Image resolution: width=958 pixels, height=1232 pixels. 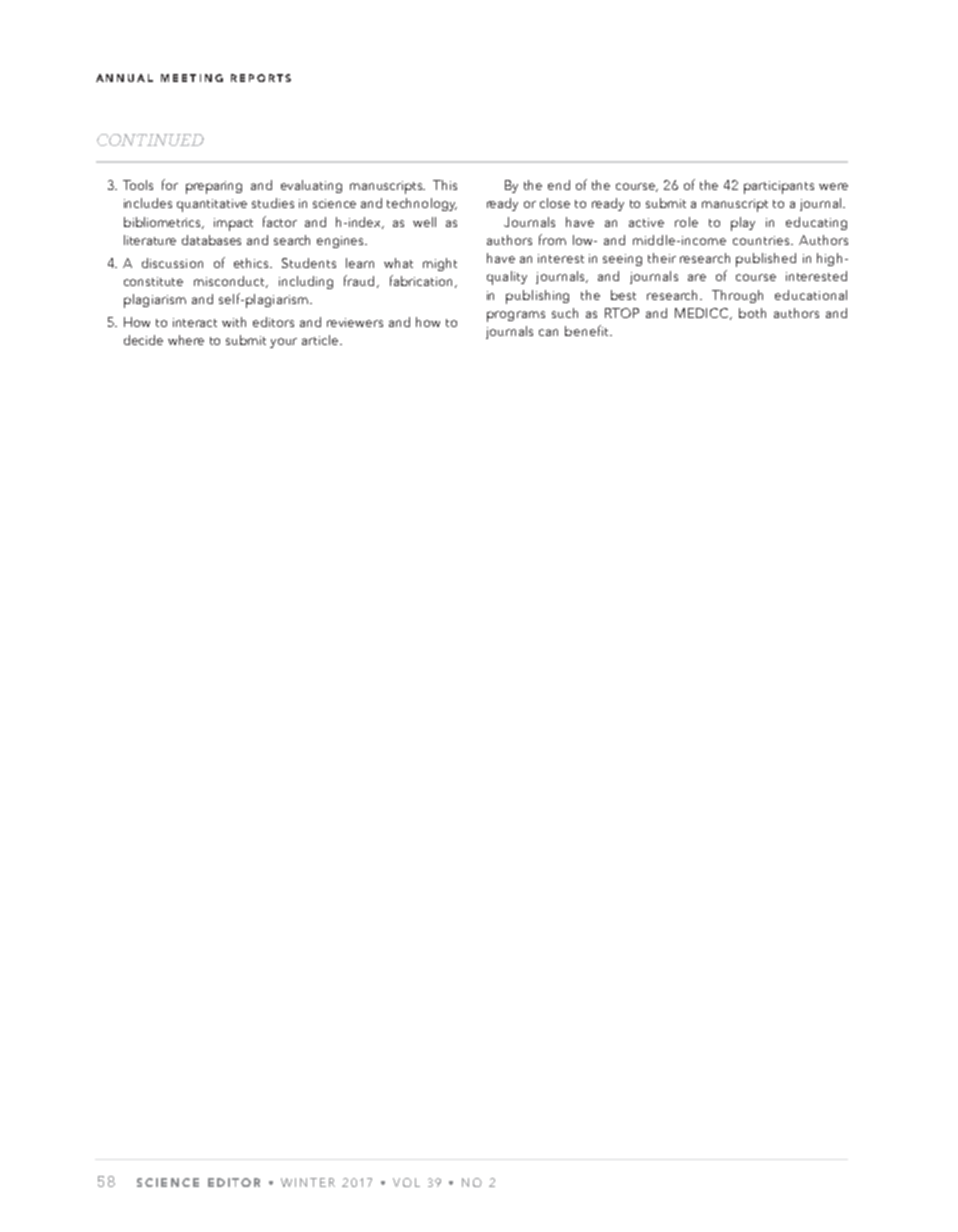 What do you see at coordinates (283, 343) in the page?
I see `your` at bounding box center [283, 343].
